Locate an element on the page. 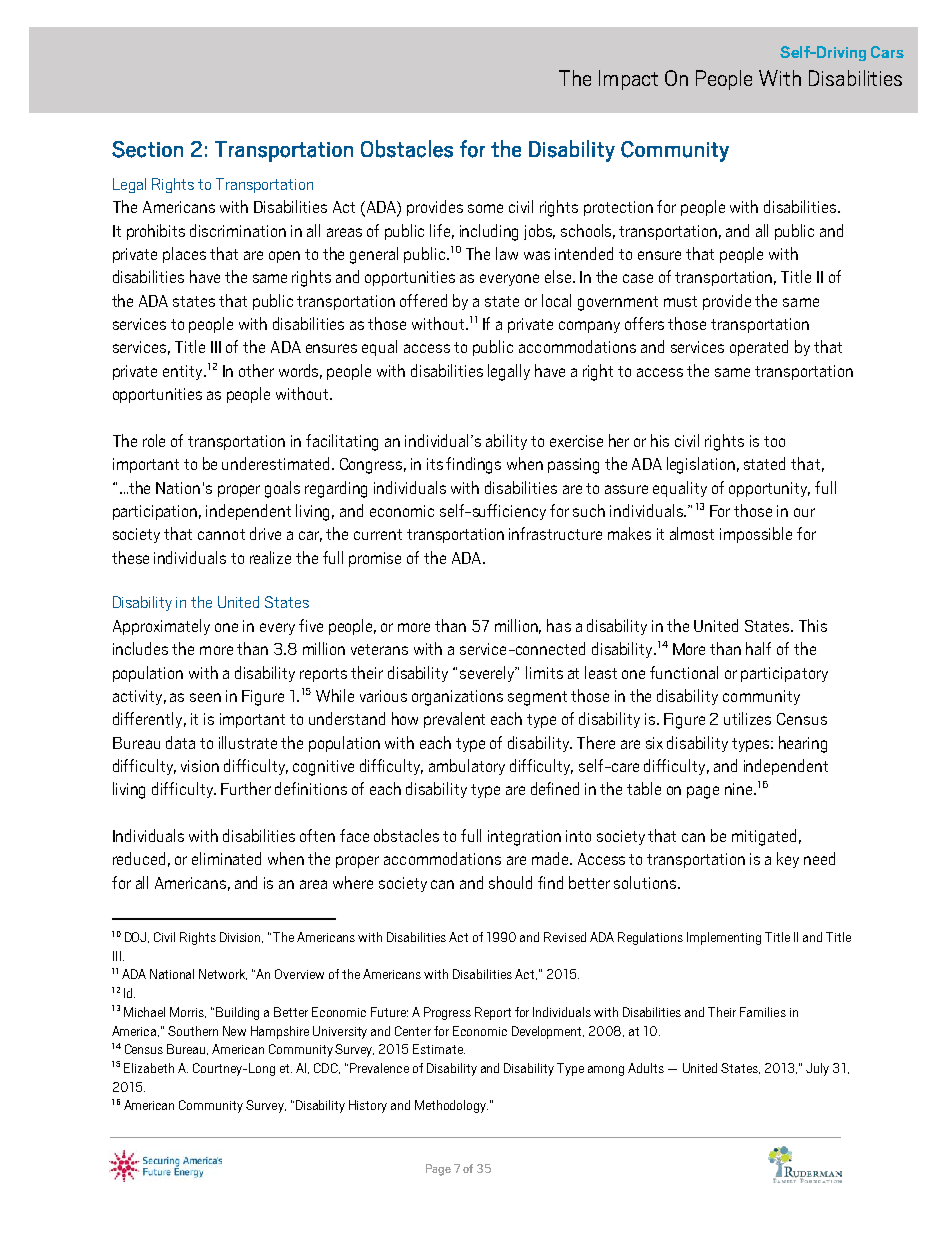  Impact is located at coordinates (628, 80).
